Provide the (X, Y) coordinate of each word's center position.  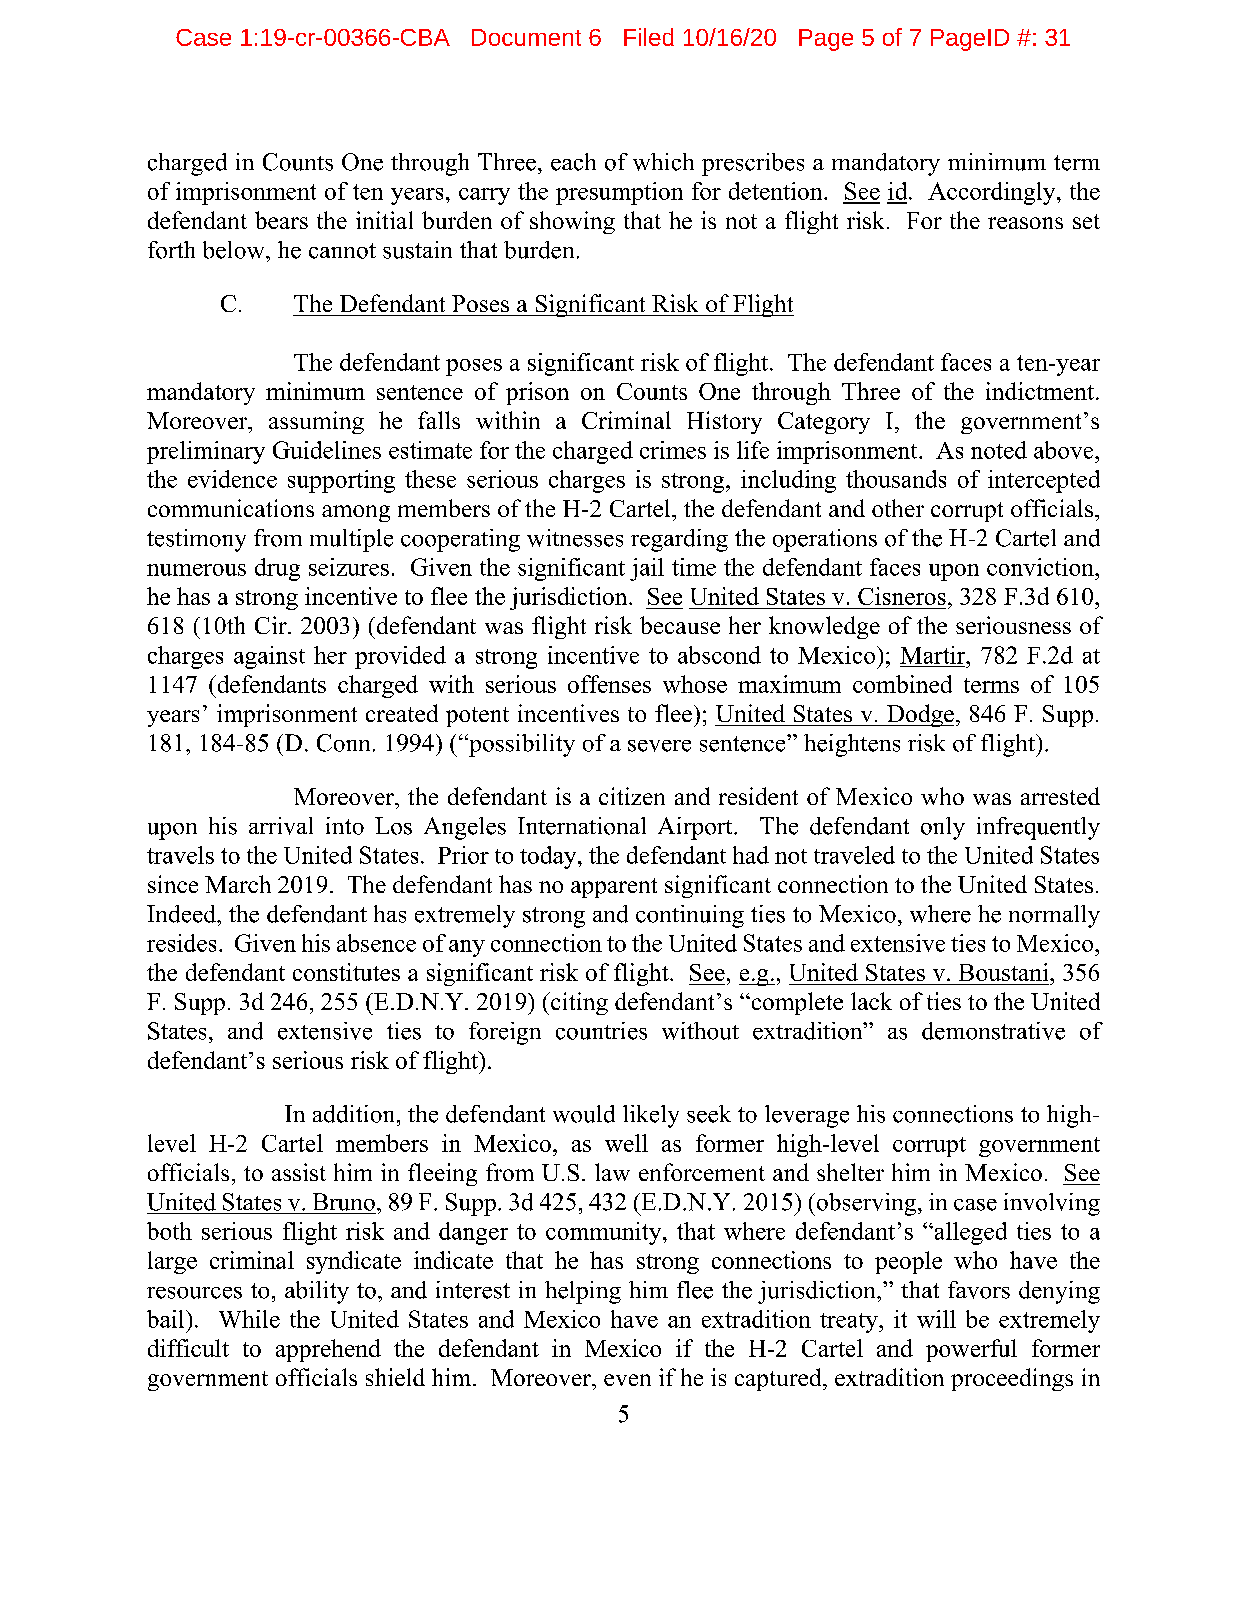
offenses (609, 684)
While (249, 1319)
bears (281, 220)
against (269, 657)
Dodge (919, 715)
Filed (649, 37)
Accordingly (993, 193)
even (627, 1380)
